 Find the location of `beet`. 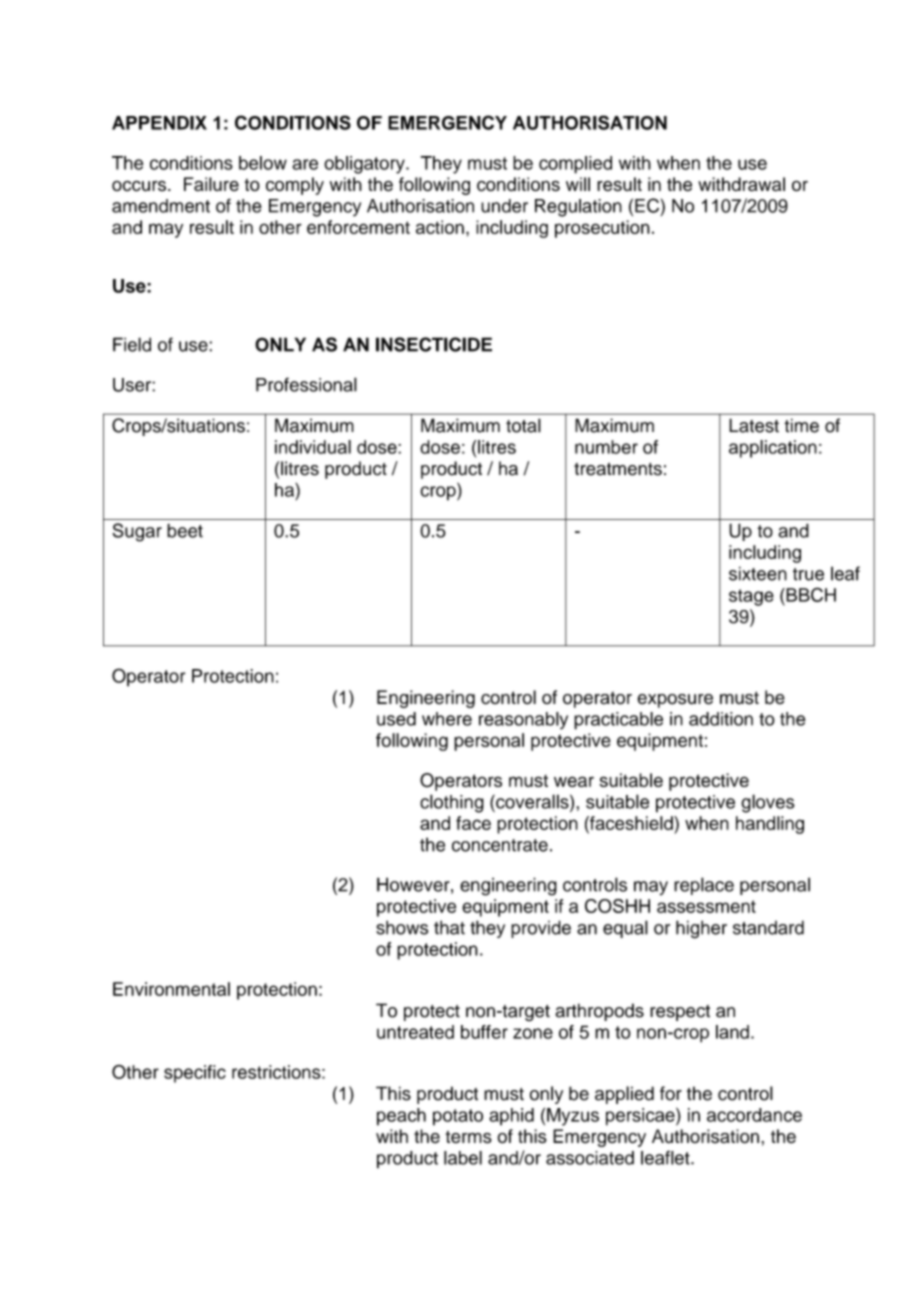

beet is located at coordinates (185, 530).
